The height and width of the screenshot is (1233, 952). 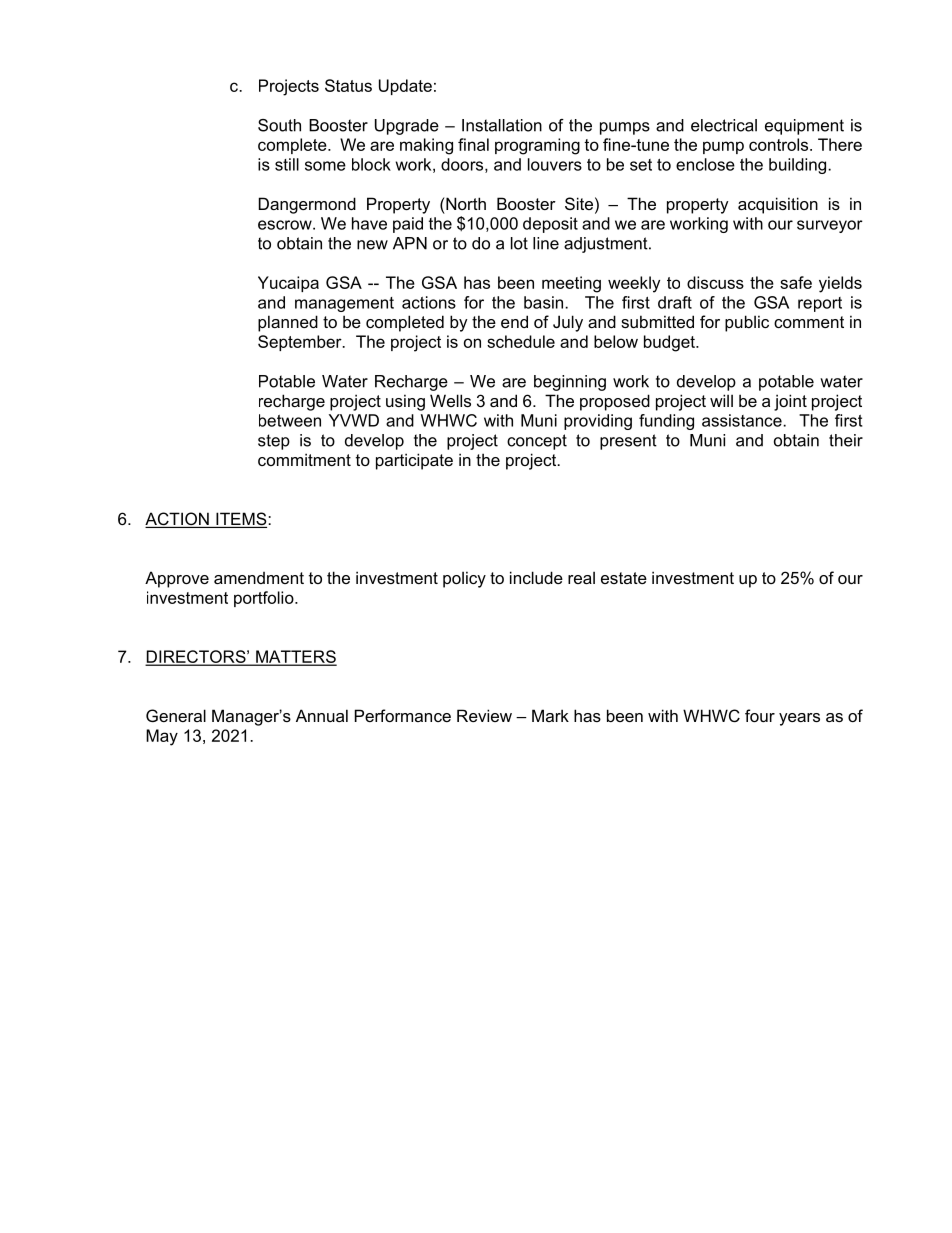 I want to click on Installation, so click(x=502, y=125).
